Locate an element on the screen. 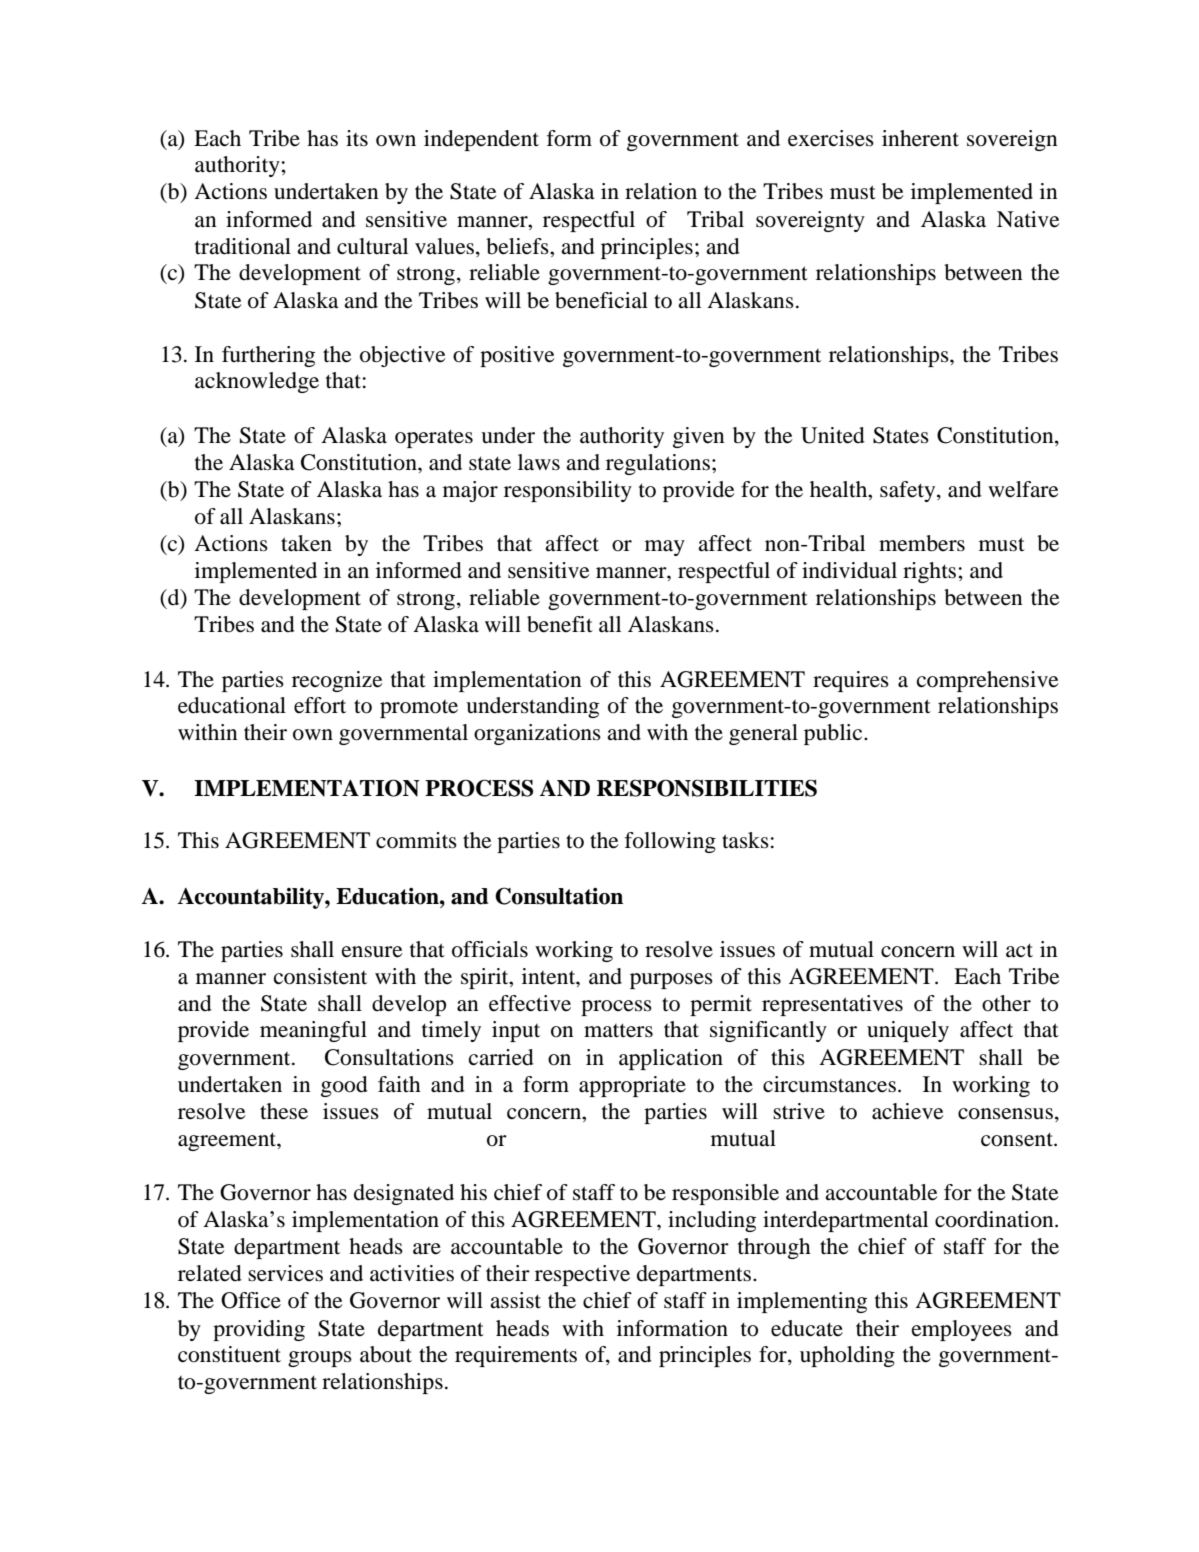 Image resolution: width=1199 pixels, height=1552 pixels. meaningful is located at coordinates (313, 1031).
